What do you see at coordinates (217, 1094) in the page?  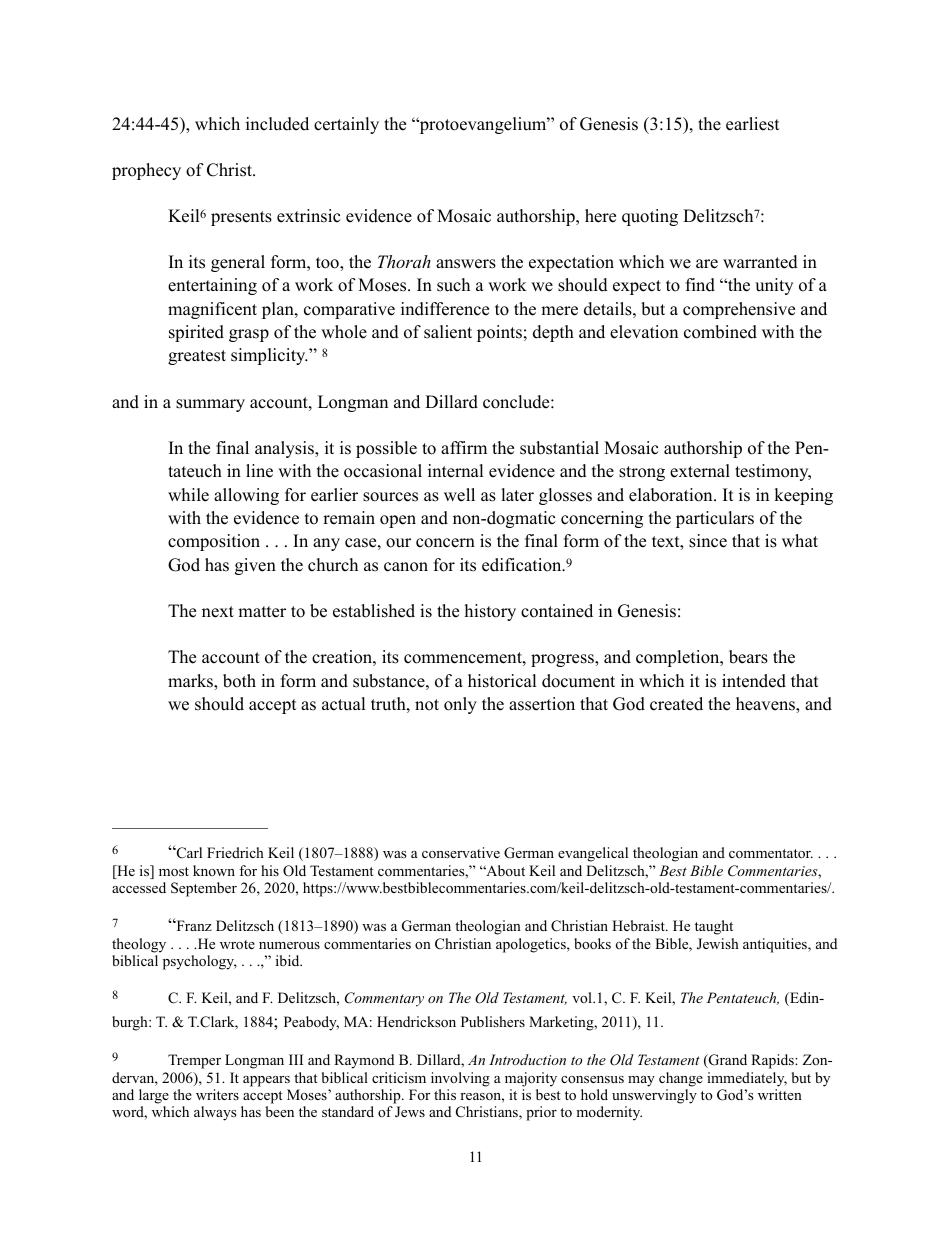 I see `writers` at bounding box center [217, 1094].
